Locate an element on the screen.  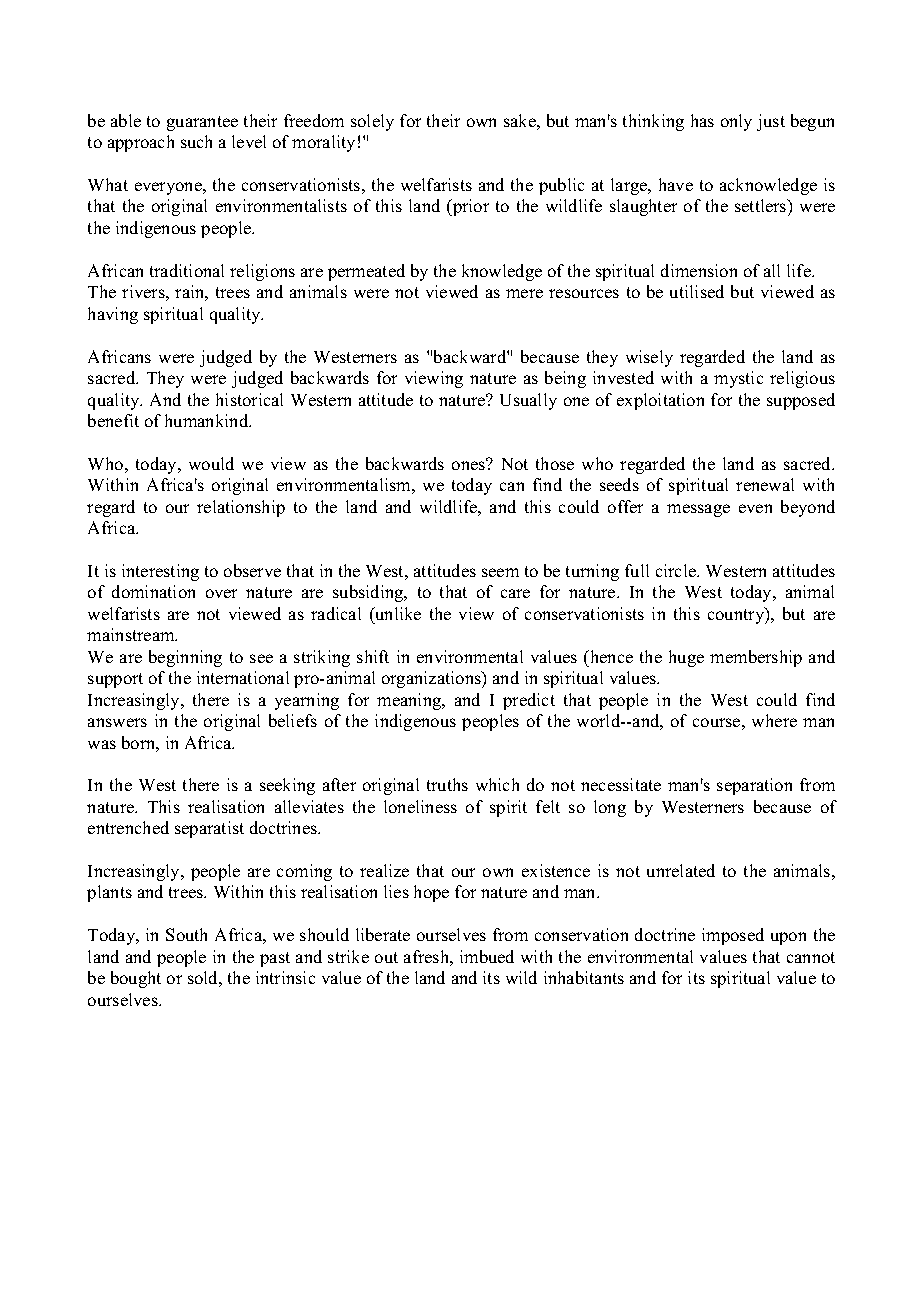
only is located at coordinates (736, 122).
